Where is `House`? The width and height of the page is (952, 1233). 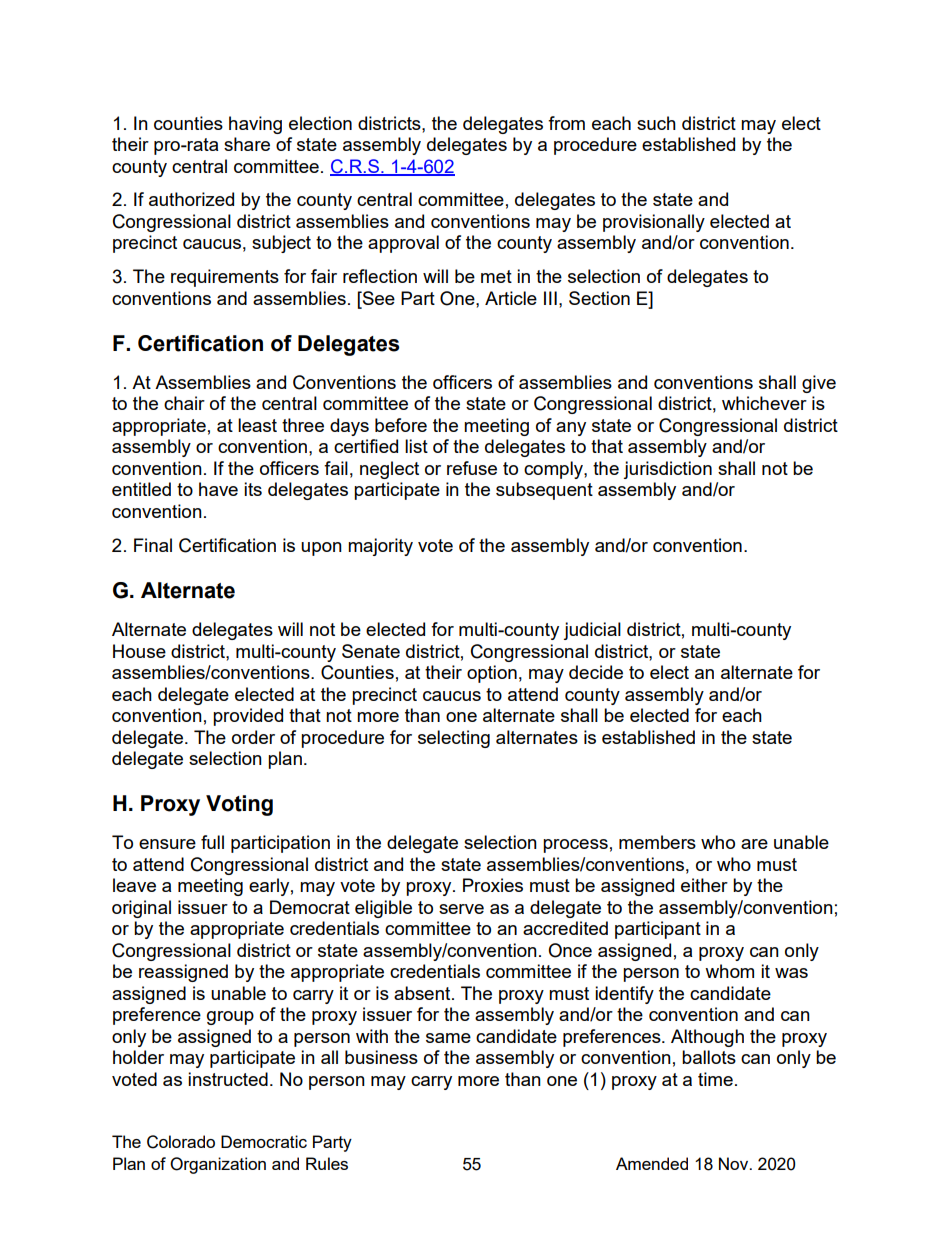 House is located at coordinates (139, 651).
